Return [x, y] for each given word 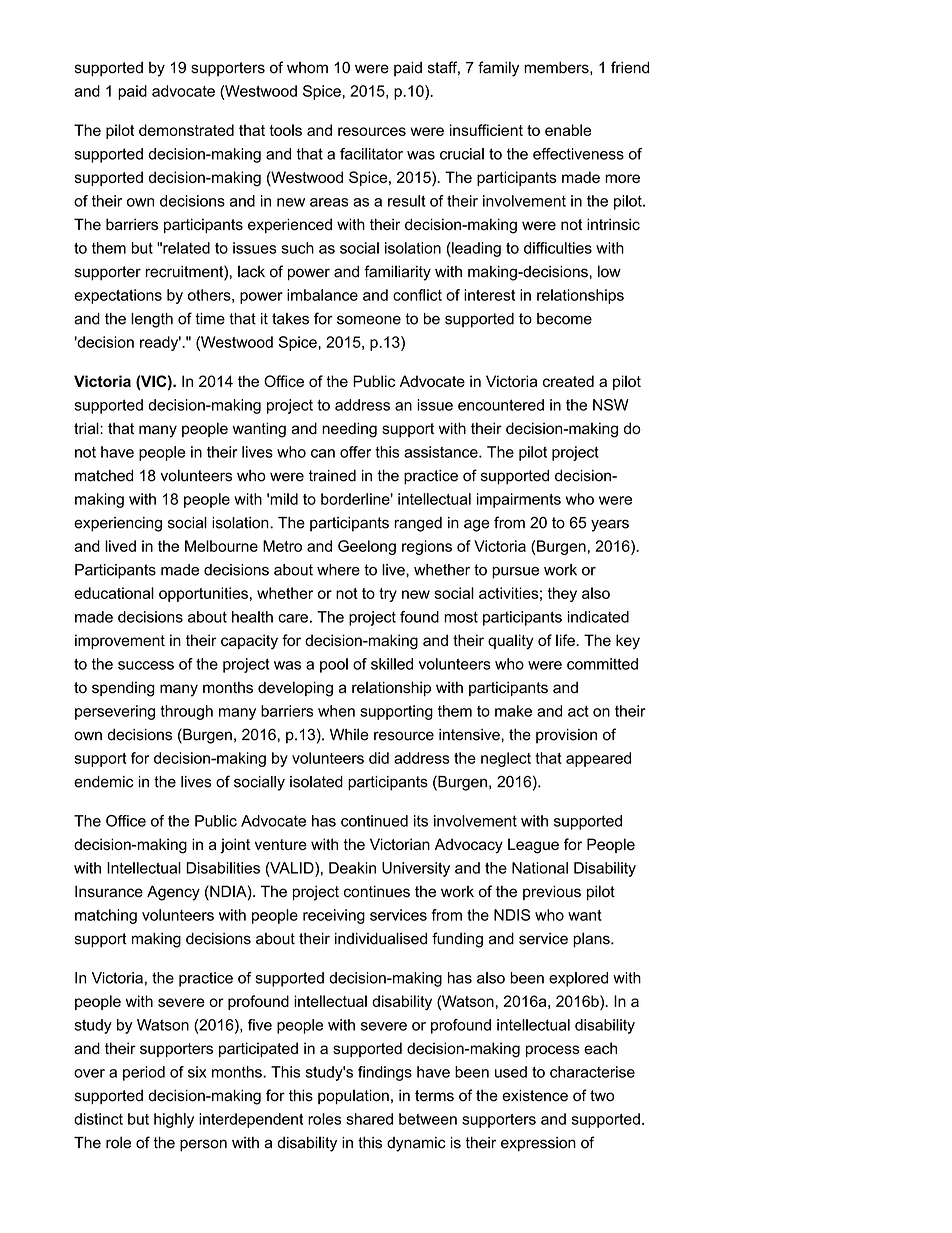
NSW [611, 405]
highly [174, 1120]
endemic [103, 782]
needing [349, 430]
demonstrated [186, 130]
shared [369, 1119]
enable [568, 130]
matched [104, 475]
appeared [598, 759]
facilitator [371, 154]
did [379, 758]
